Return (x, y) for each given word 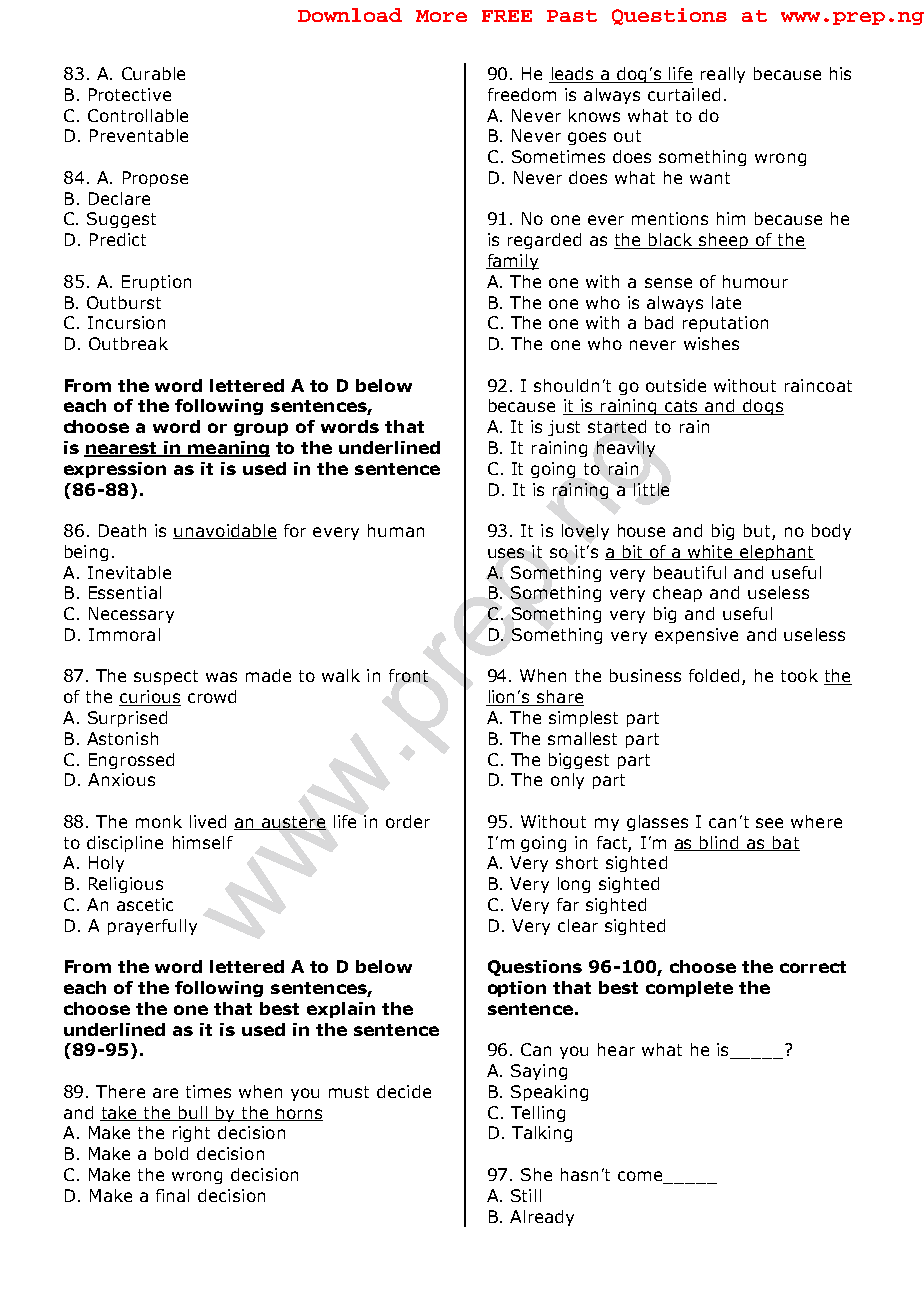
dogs (762, 407)
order (408, 821)
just (564, 428)
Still (526, 1195)
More (441, 16)
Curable (153, 73)
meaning (228, 449)
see (769, 823)
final (172, 1195)
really (723, 75)
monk (159, 821)
